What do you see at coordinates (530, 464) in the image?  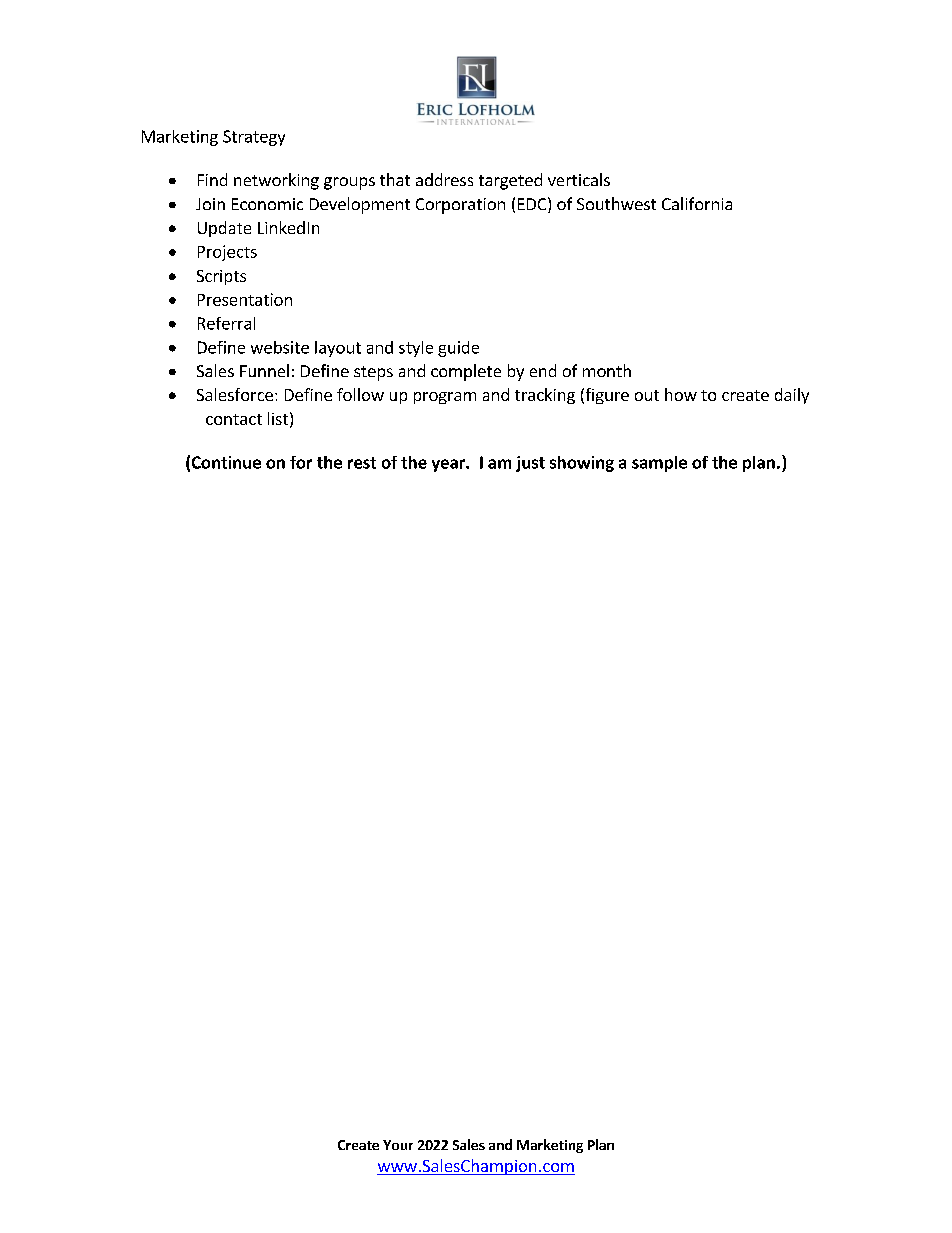 I see `just` at bounding box center [530, 464].
